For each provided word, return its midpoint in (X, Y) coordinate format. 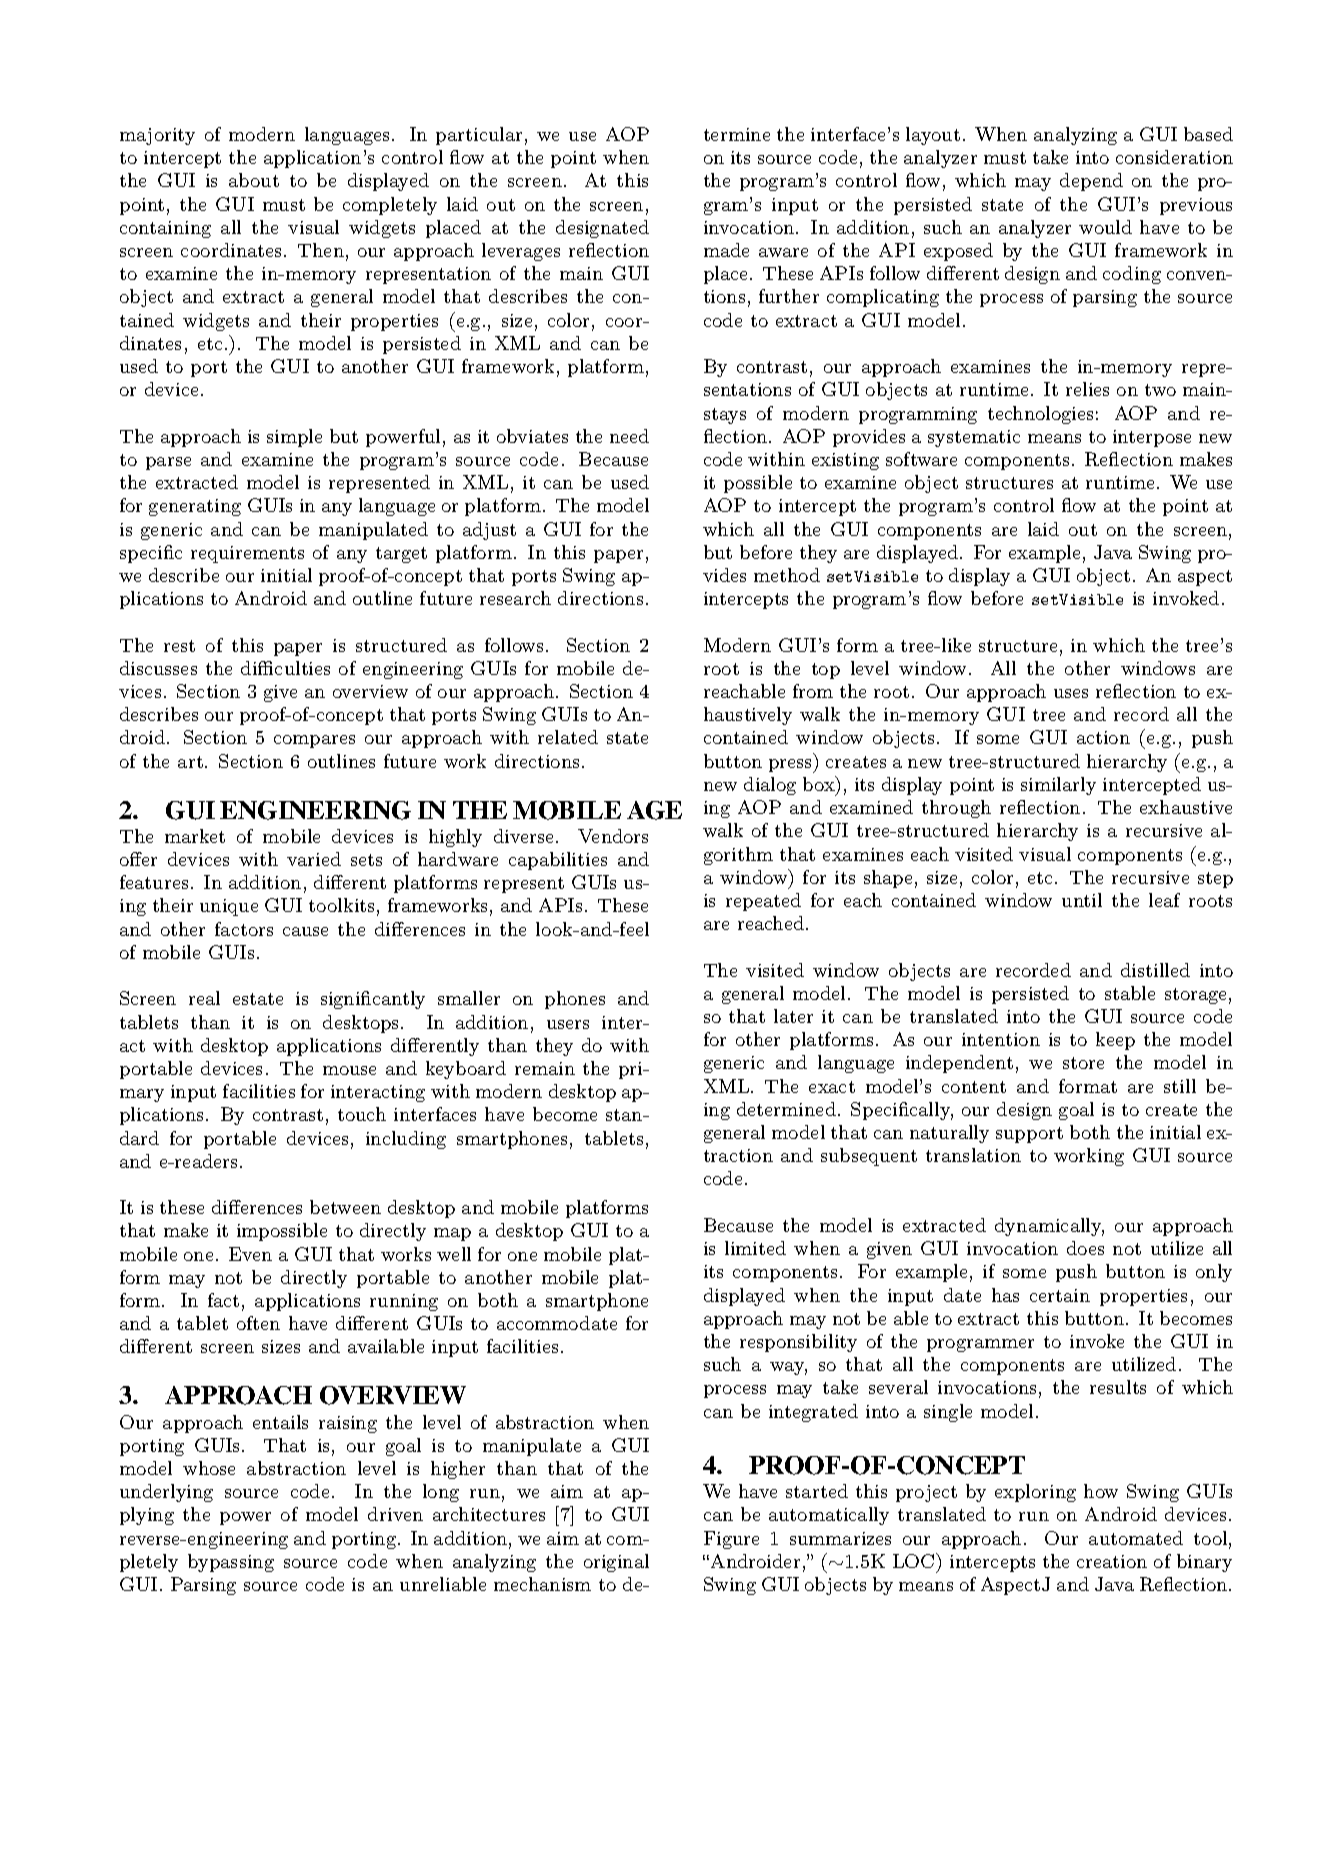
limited (755, 1248)
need (629, 436)
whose (209, 1468)
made (726, 250)
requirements (247, 554)
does (1085, 1248)
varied (314, 859)
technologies (1040, 415)
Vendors (613, 836)
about (254, 180)
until (1082, 900)
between (345, 1207)
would (1105, 227)
